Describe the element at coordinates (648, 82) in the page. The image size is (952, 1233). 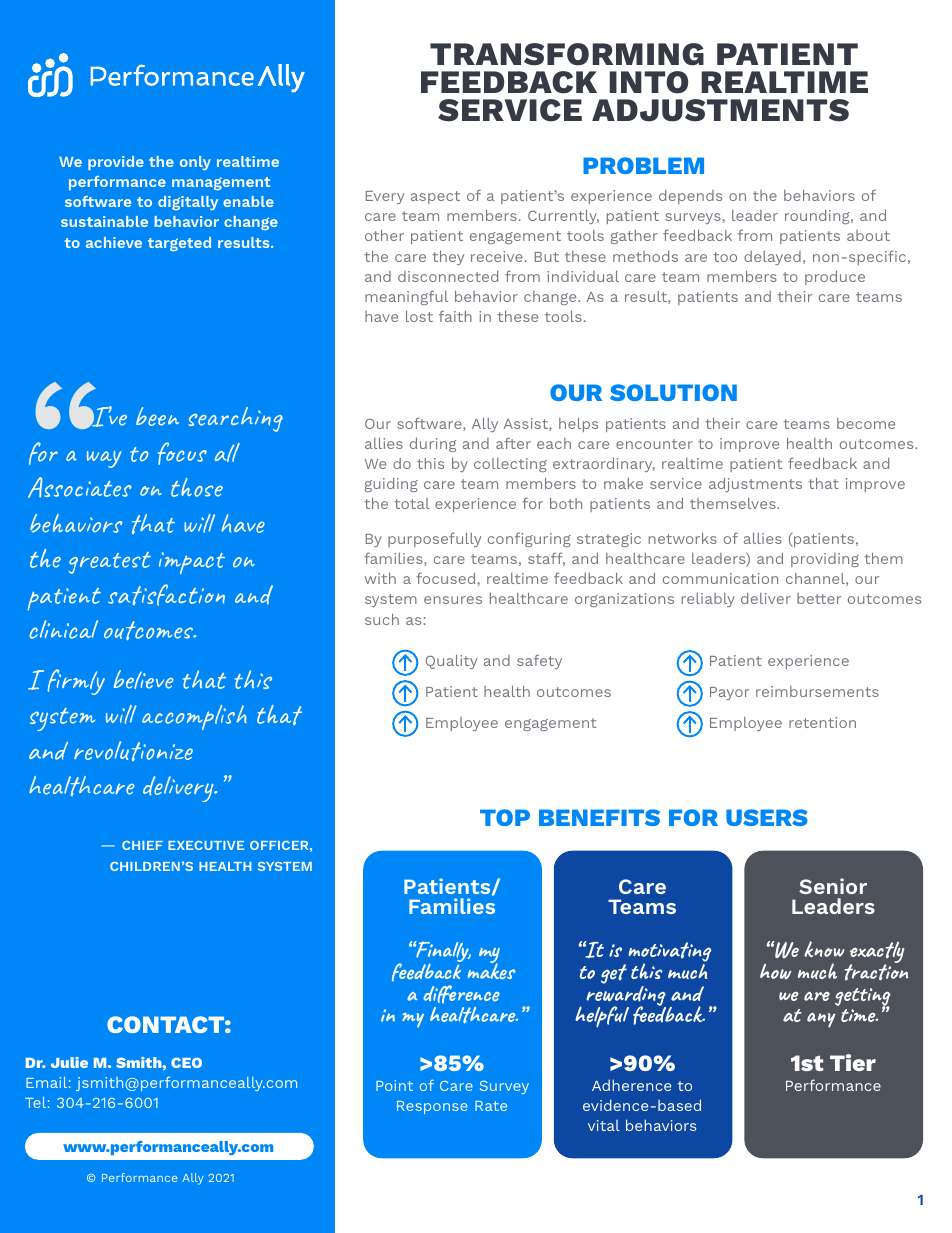
I see `INTO` at that location.
